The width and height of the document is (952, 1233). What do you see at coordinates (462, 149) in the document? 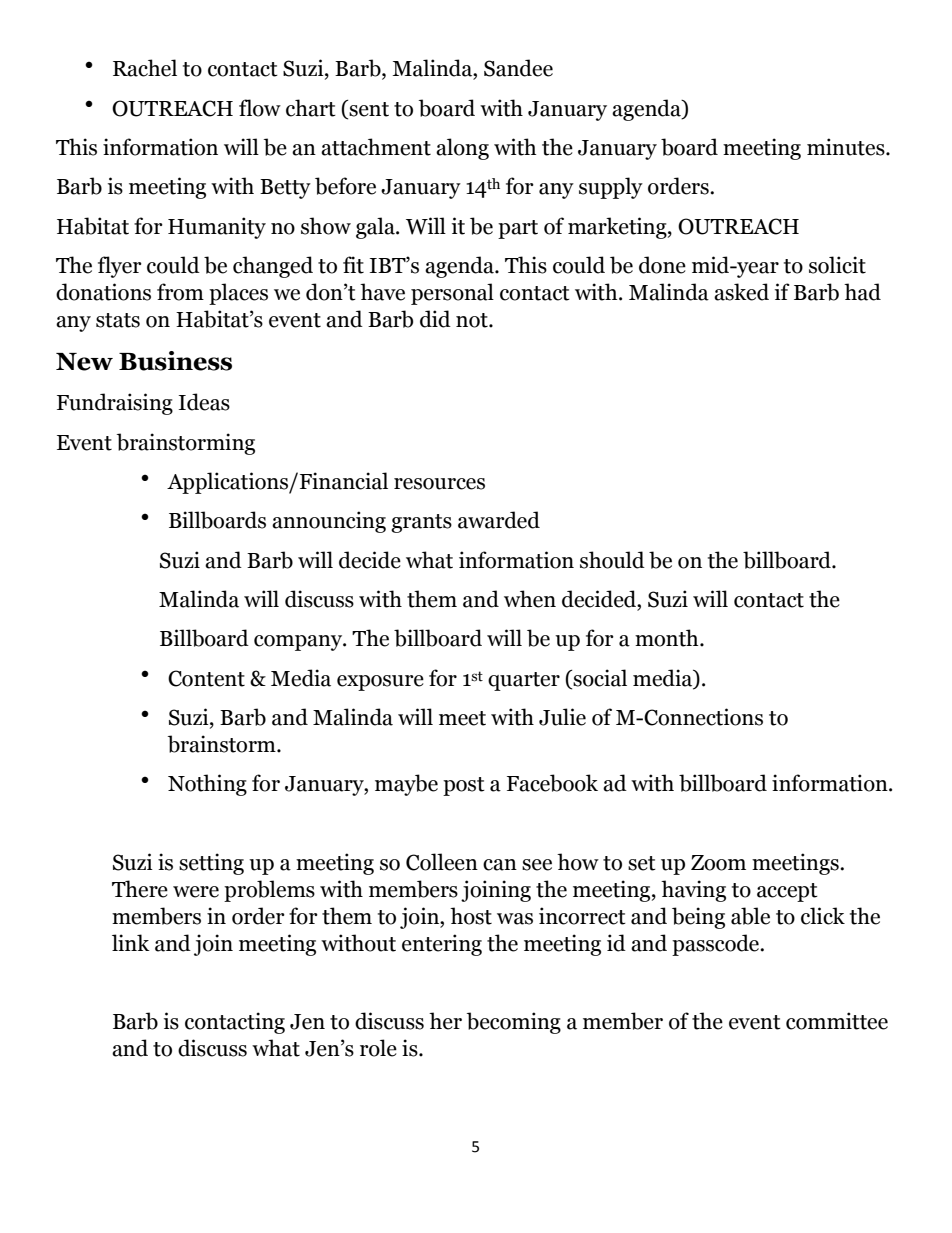
I see `along` at bounding box center [462, 149].
